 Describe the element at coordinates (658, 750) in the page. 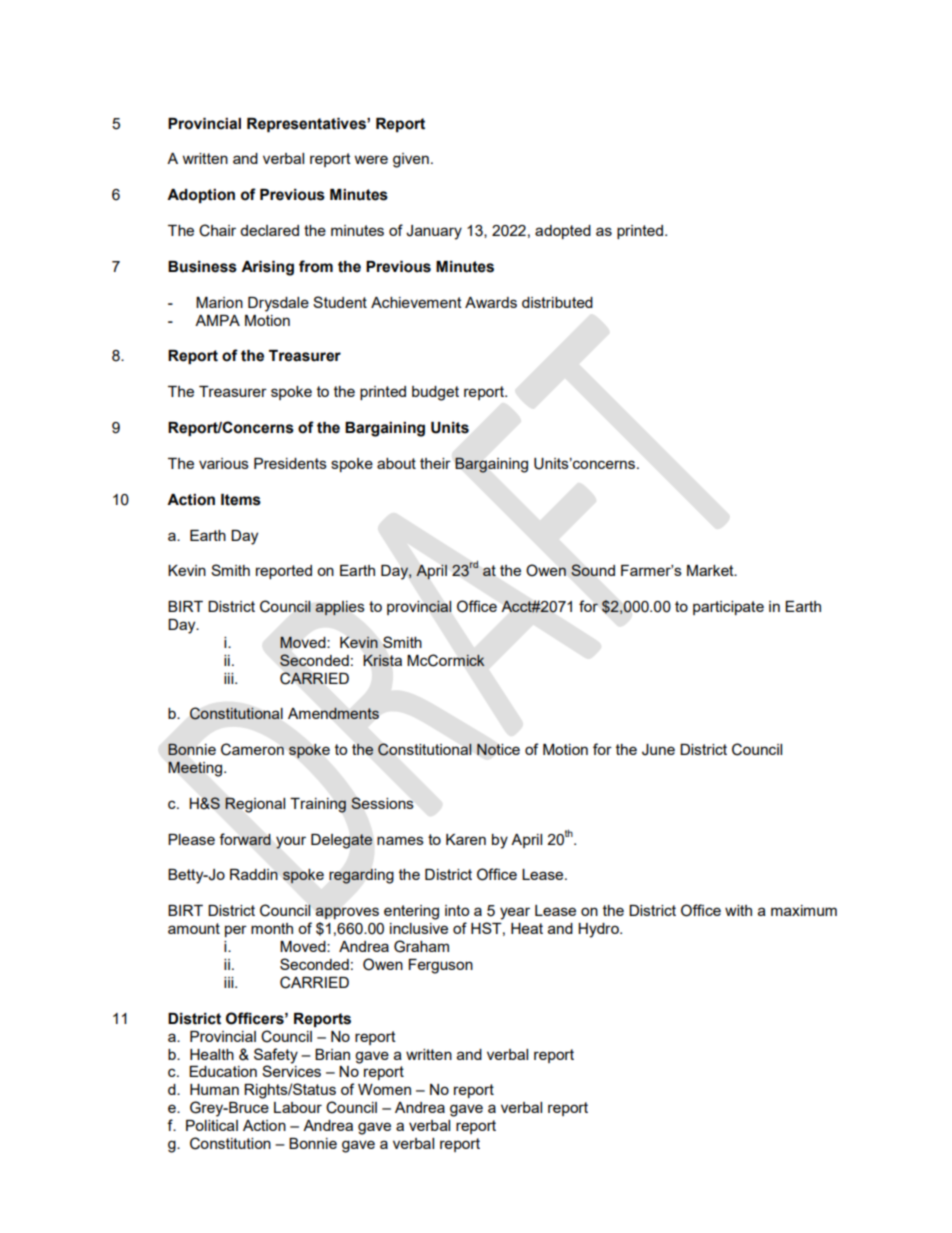

I see `June` at that location.
